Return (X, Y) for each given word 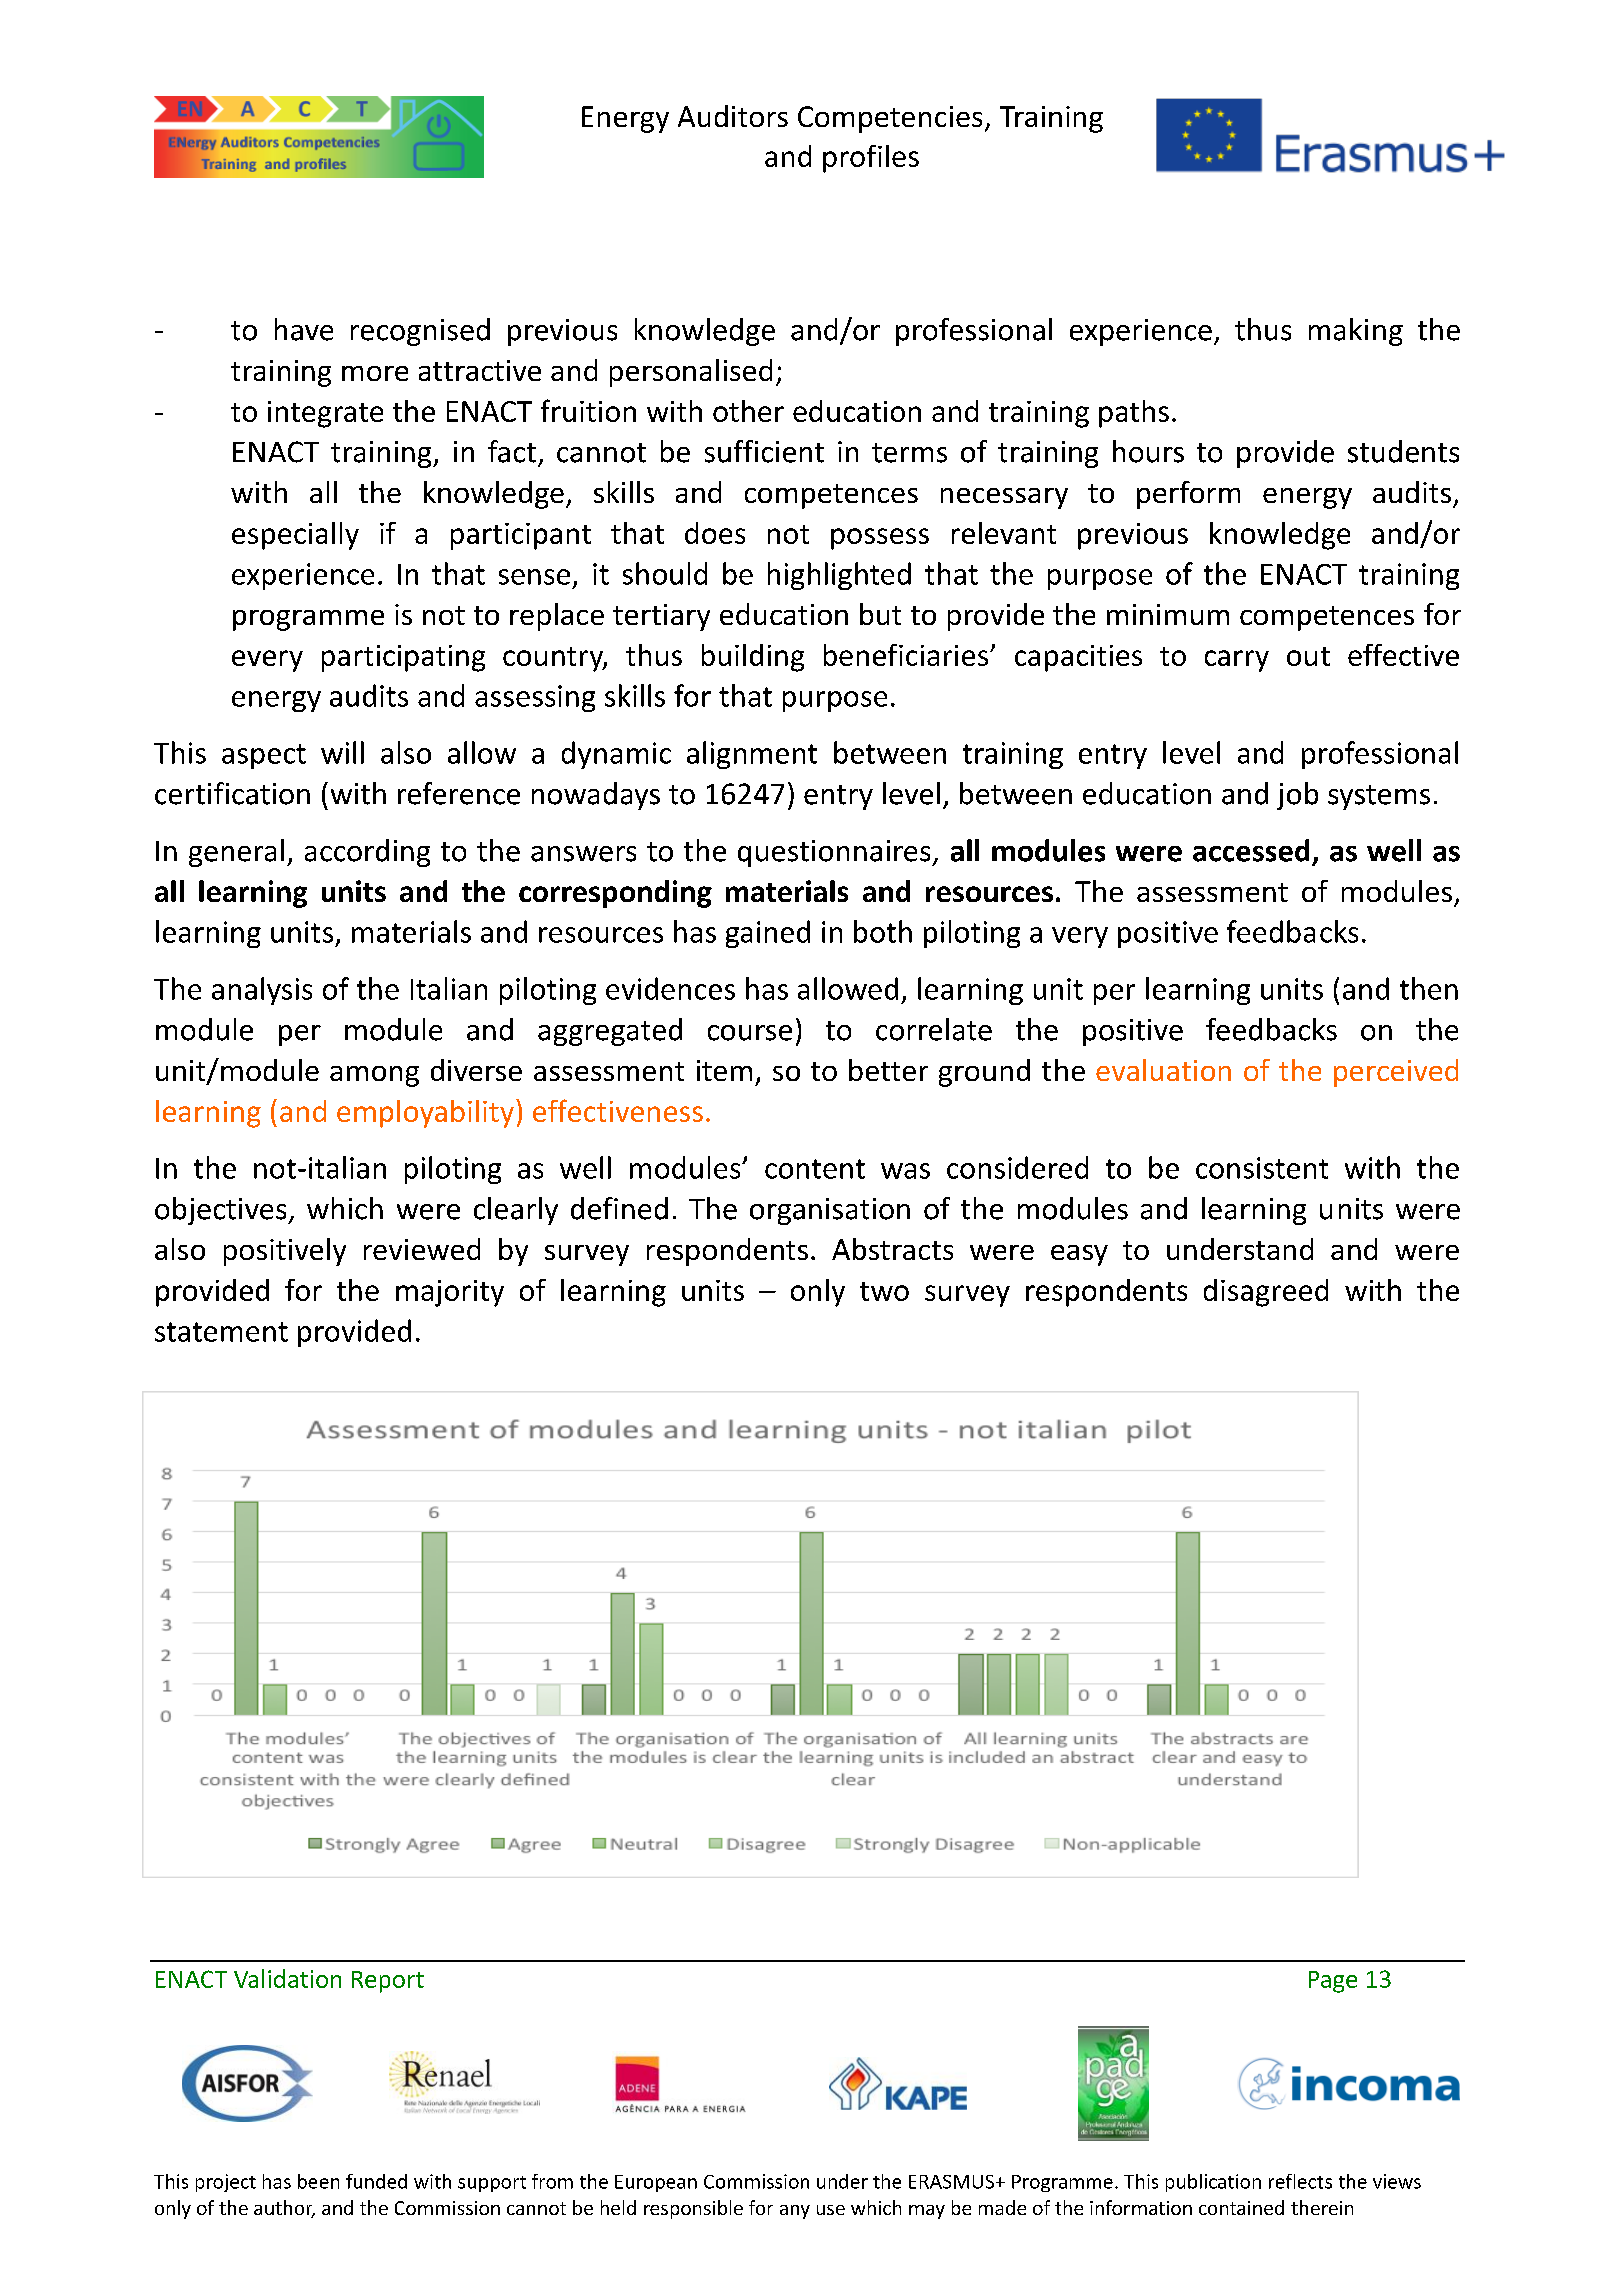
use (831, 2210)
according (367, 853)
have (304, 329)
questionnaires (835, 853)
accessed (1251, 850)
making (1356, 332)
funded (376, 2181)
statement (221, 1332)
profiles (871, 159)
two (884, 1291)
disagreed (1266, 1293)
